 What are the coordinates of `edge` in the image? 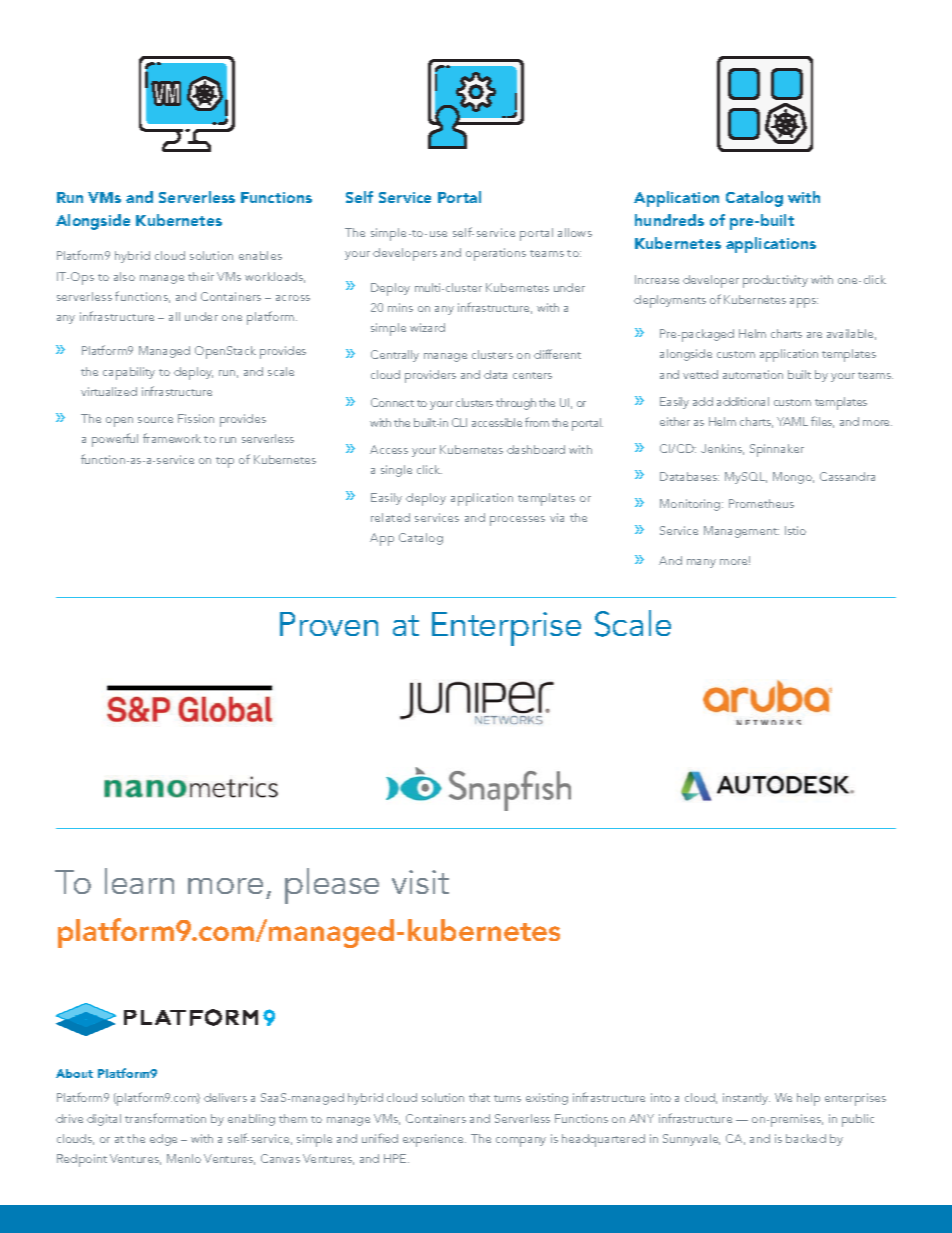 It's located at (163, 1140).
